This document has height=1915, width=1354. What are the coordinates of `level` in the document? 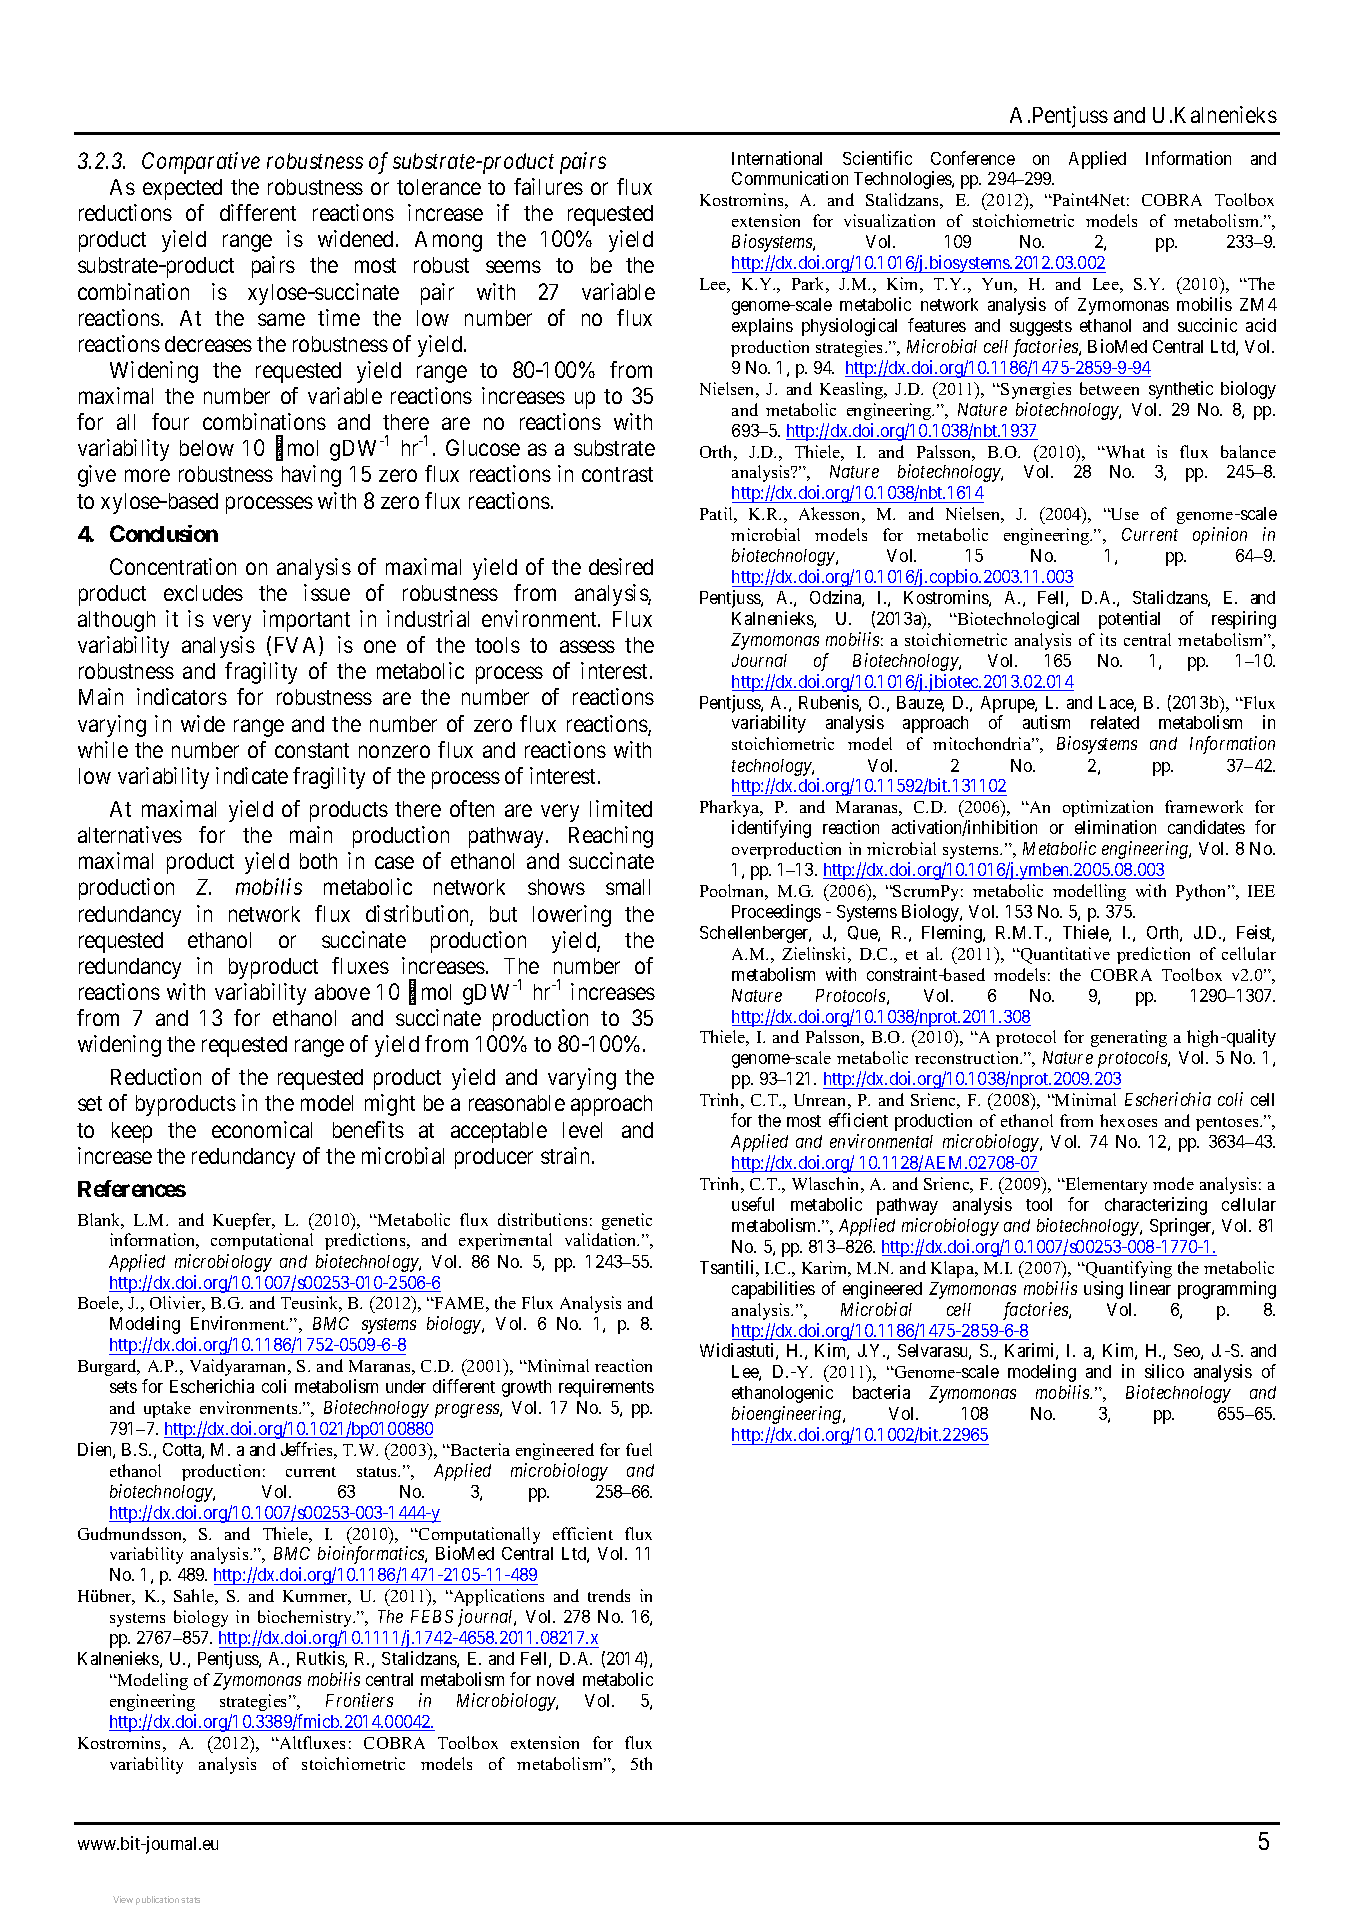 It's located at (582, 1130).
